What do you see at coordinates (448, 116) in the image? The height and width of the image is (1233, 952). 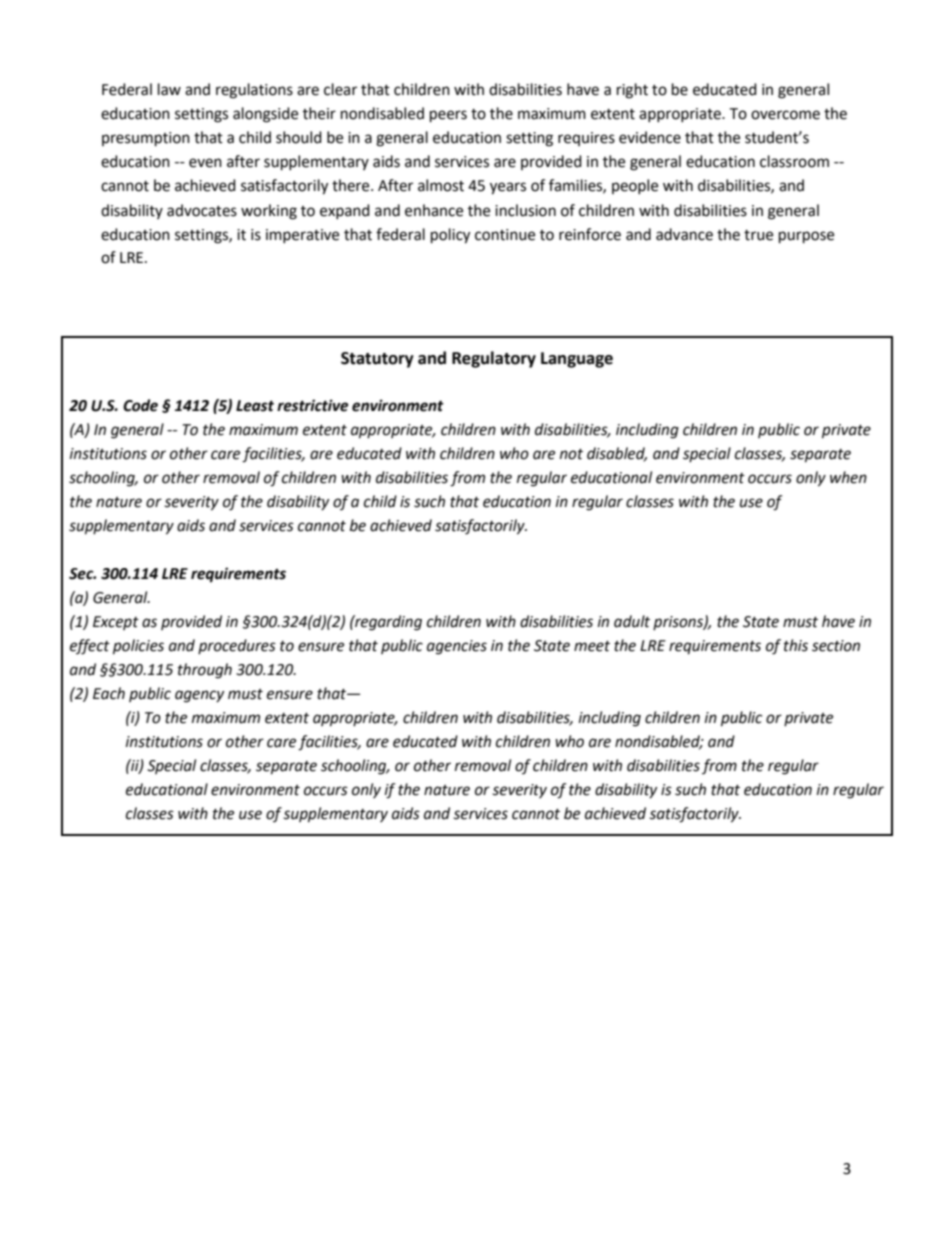 I see `peers` at bounding box center [448, 116].
